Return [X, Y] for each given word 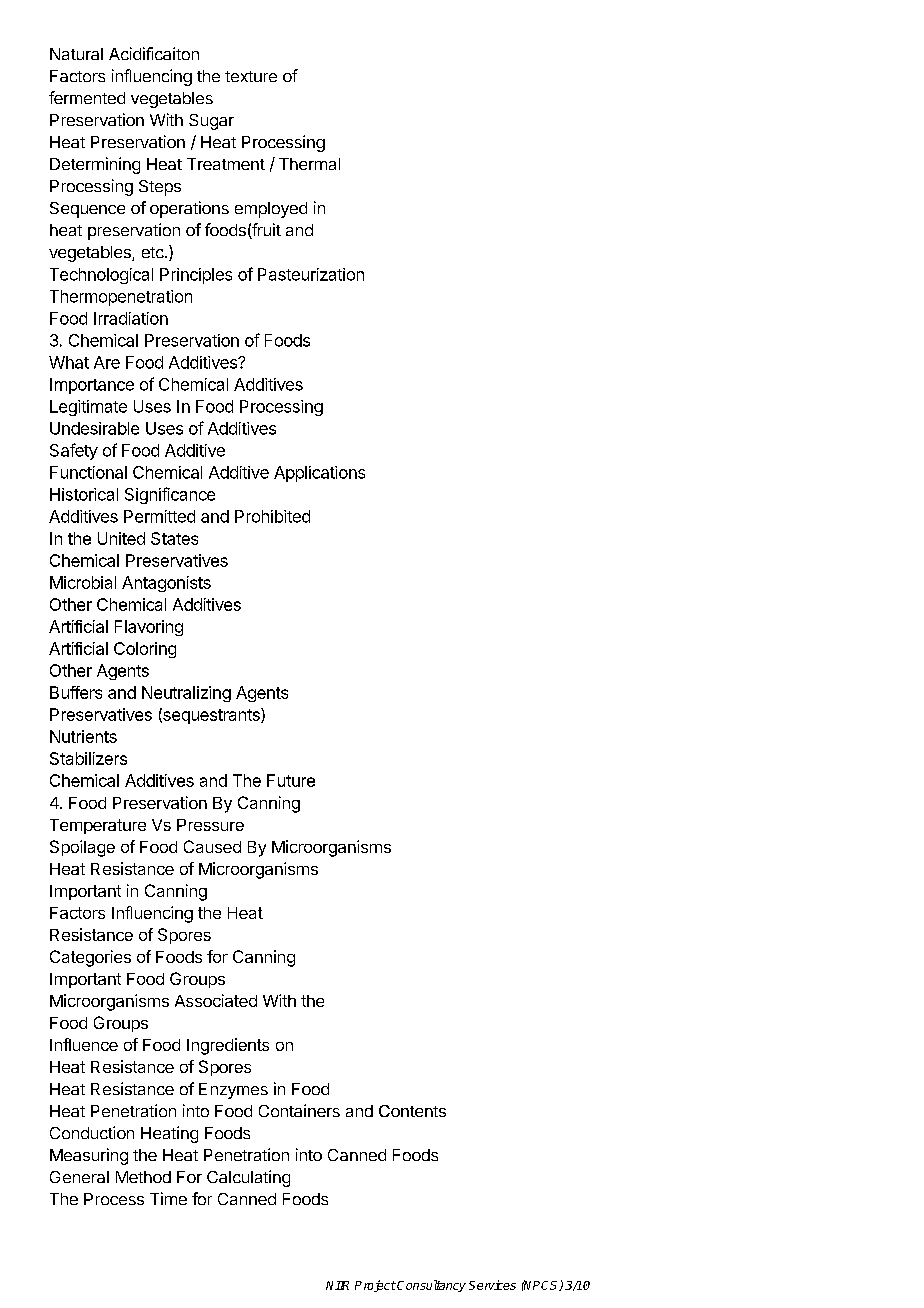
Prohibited [272, 516]
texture [251, 76]
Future [291, 780]
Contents [412, 1111]
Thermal [309, 164]
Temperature [98, 826]
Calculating [248, 1178]
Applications [319, 474]
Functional [88, 472]
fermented [87, 97]
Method [143, 1177]
